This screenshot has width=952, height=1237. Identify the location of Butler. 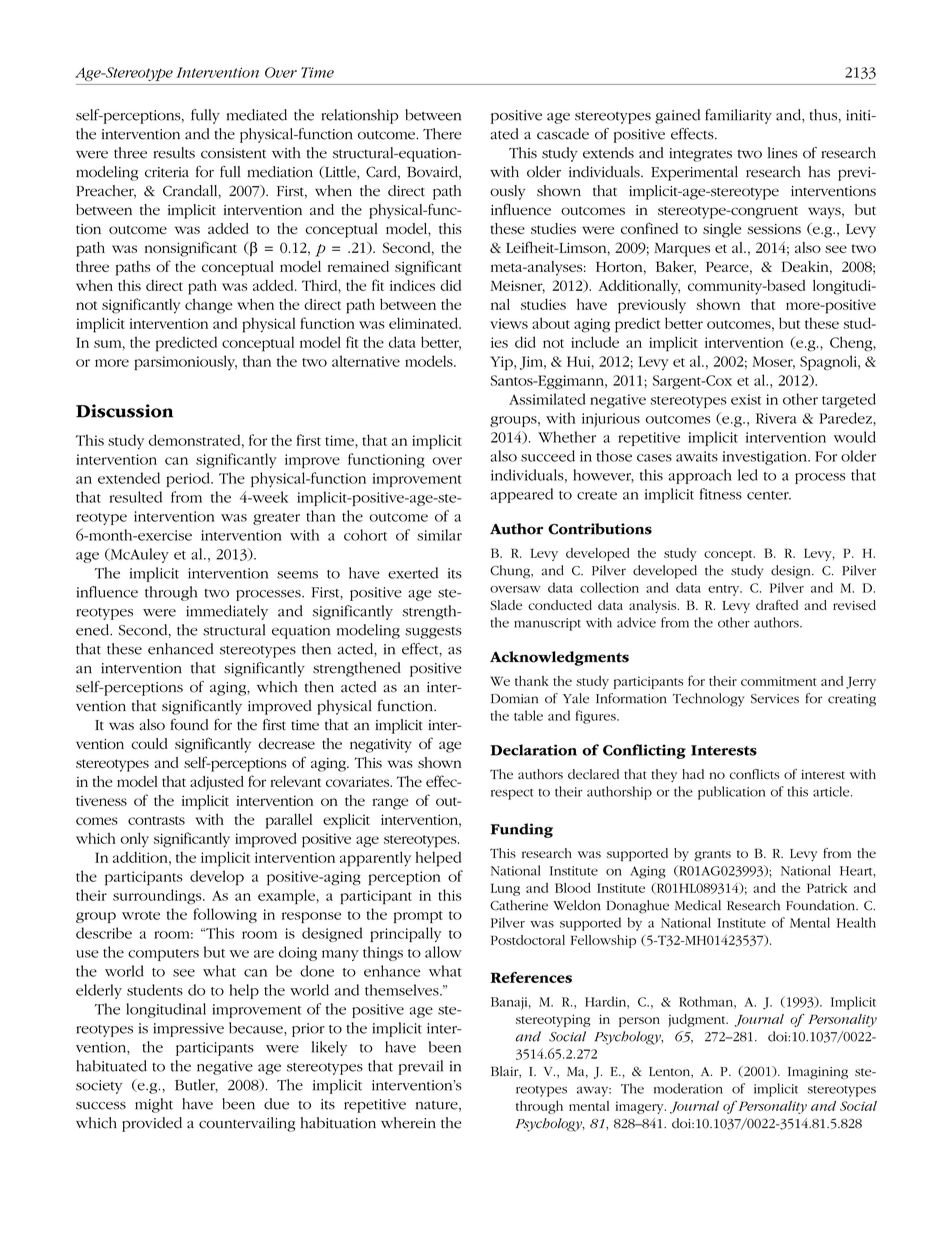
(196, 1086).
